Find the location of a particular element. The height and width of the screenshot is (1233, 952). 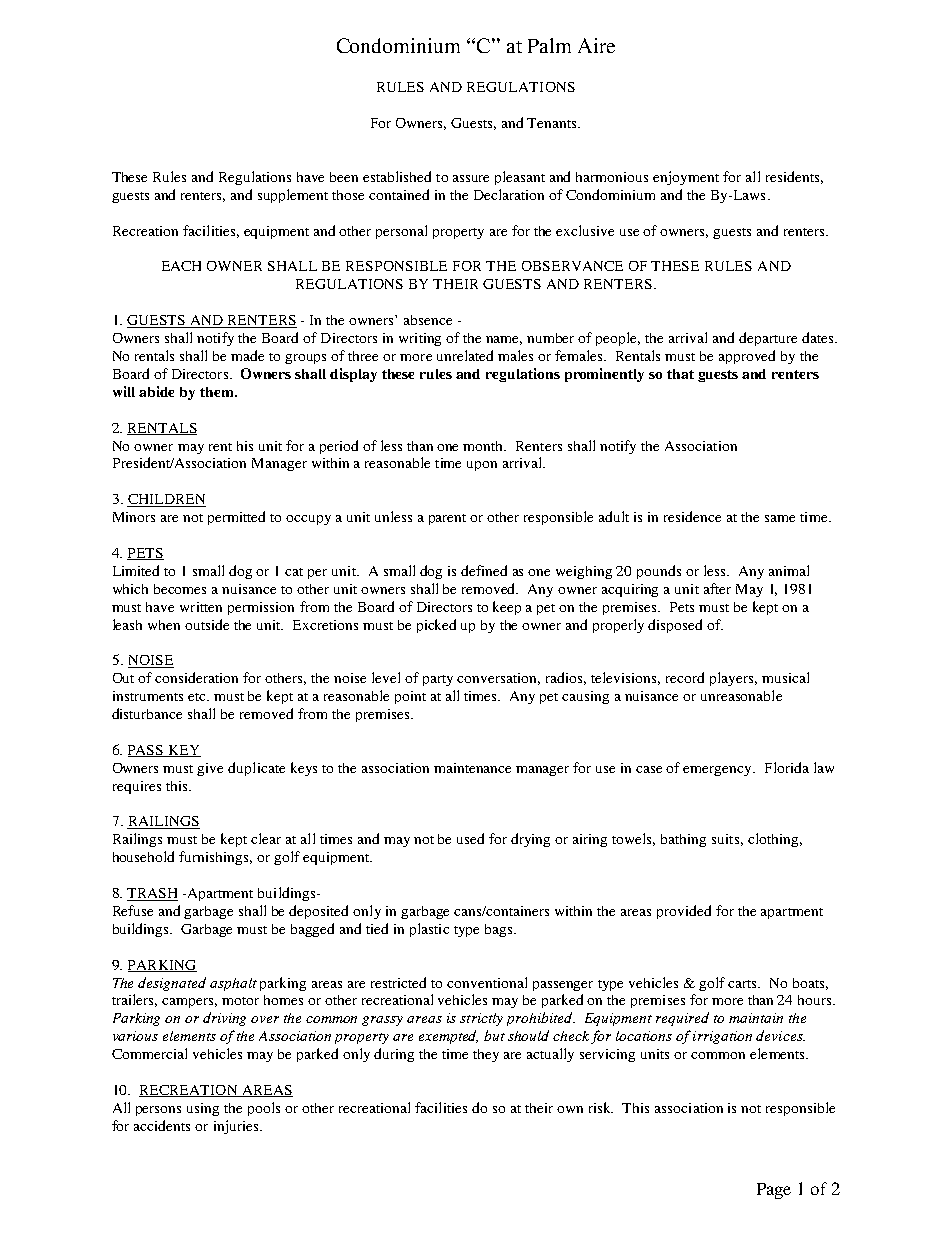

enjoyment is located at coordinates (686, 178).
